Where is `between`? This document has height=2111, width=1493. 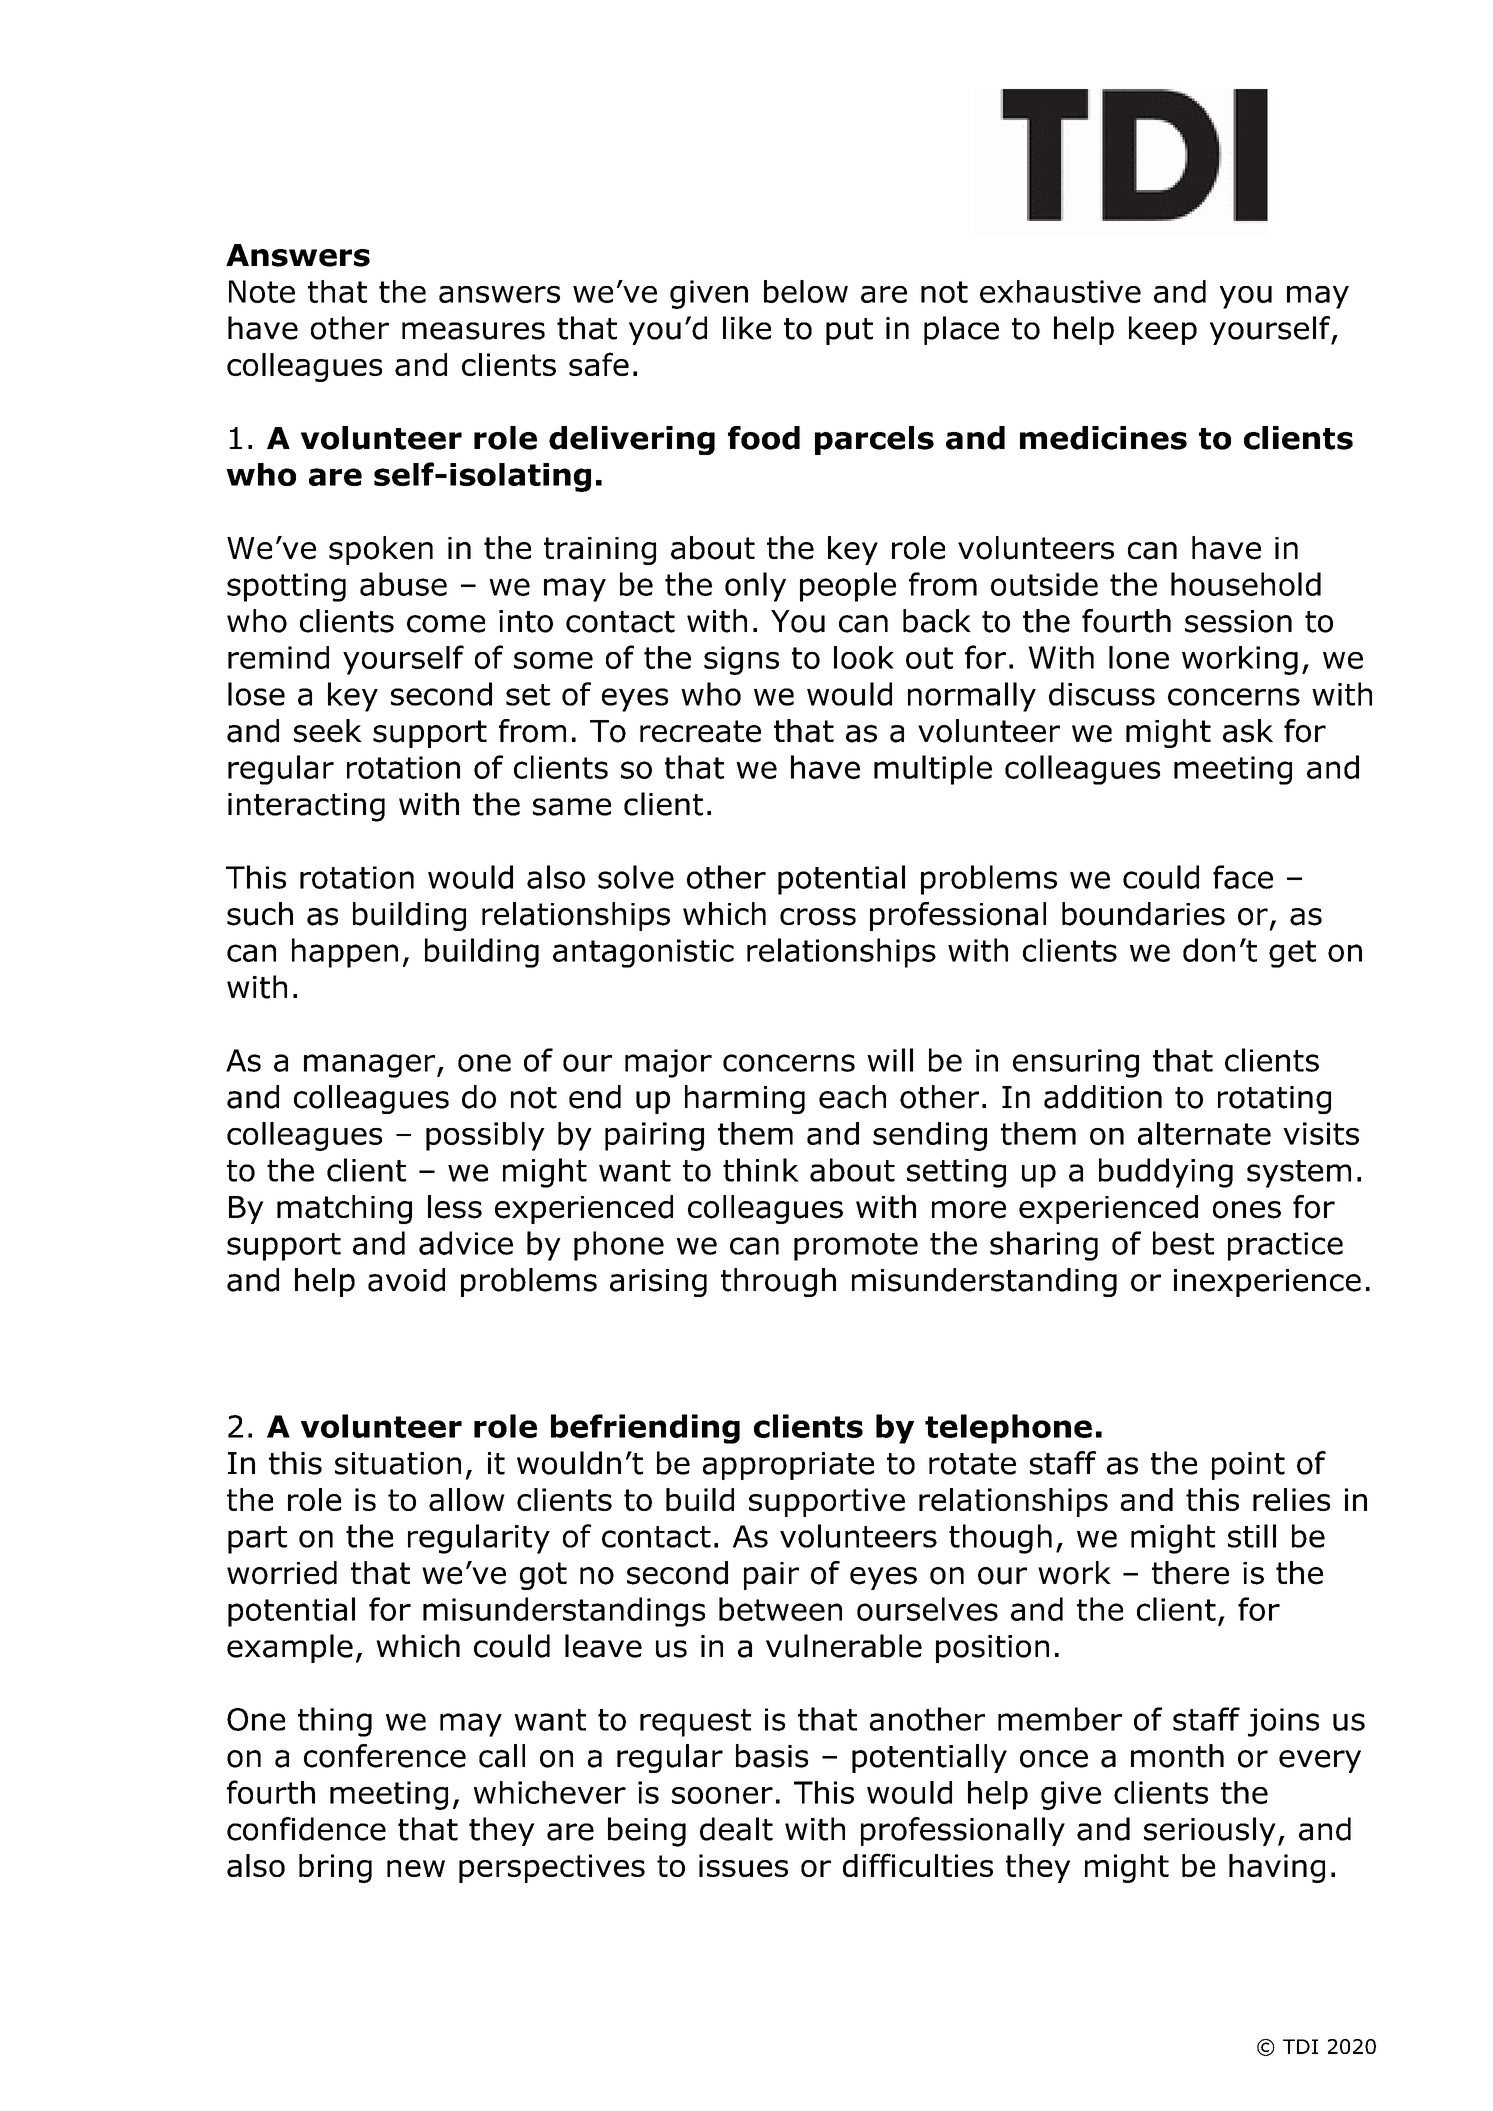 between is located at coordinates (780, 1609).
